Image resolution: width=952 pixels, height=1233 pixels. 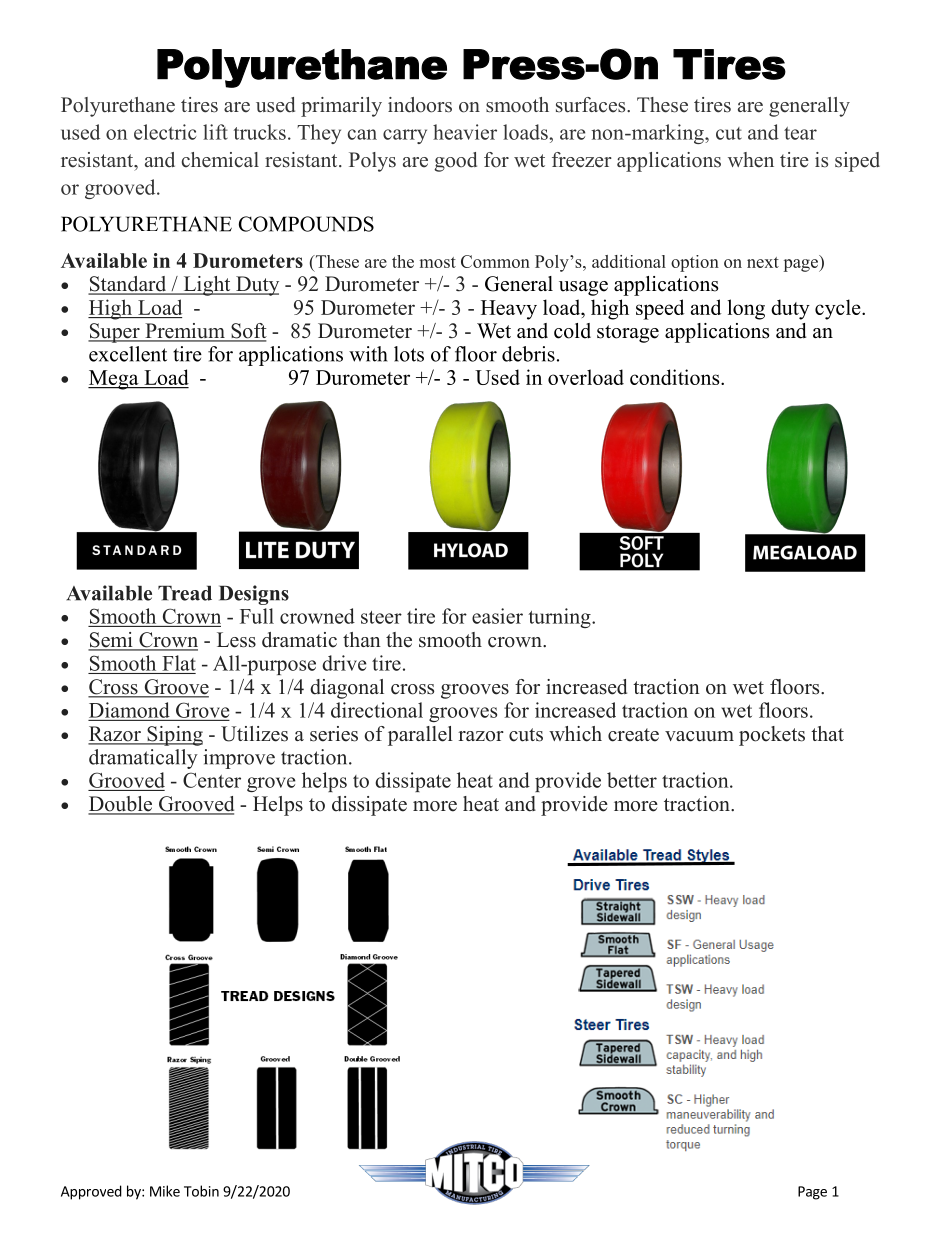 What do you see at coordinates (497, 616) in the image?
I see `easier` at bounding box center [497, 616].
